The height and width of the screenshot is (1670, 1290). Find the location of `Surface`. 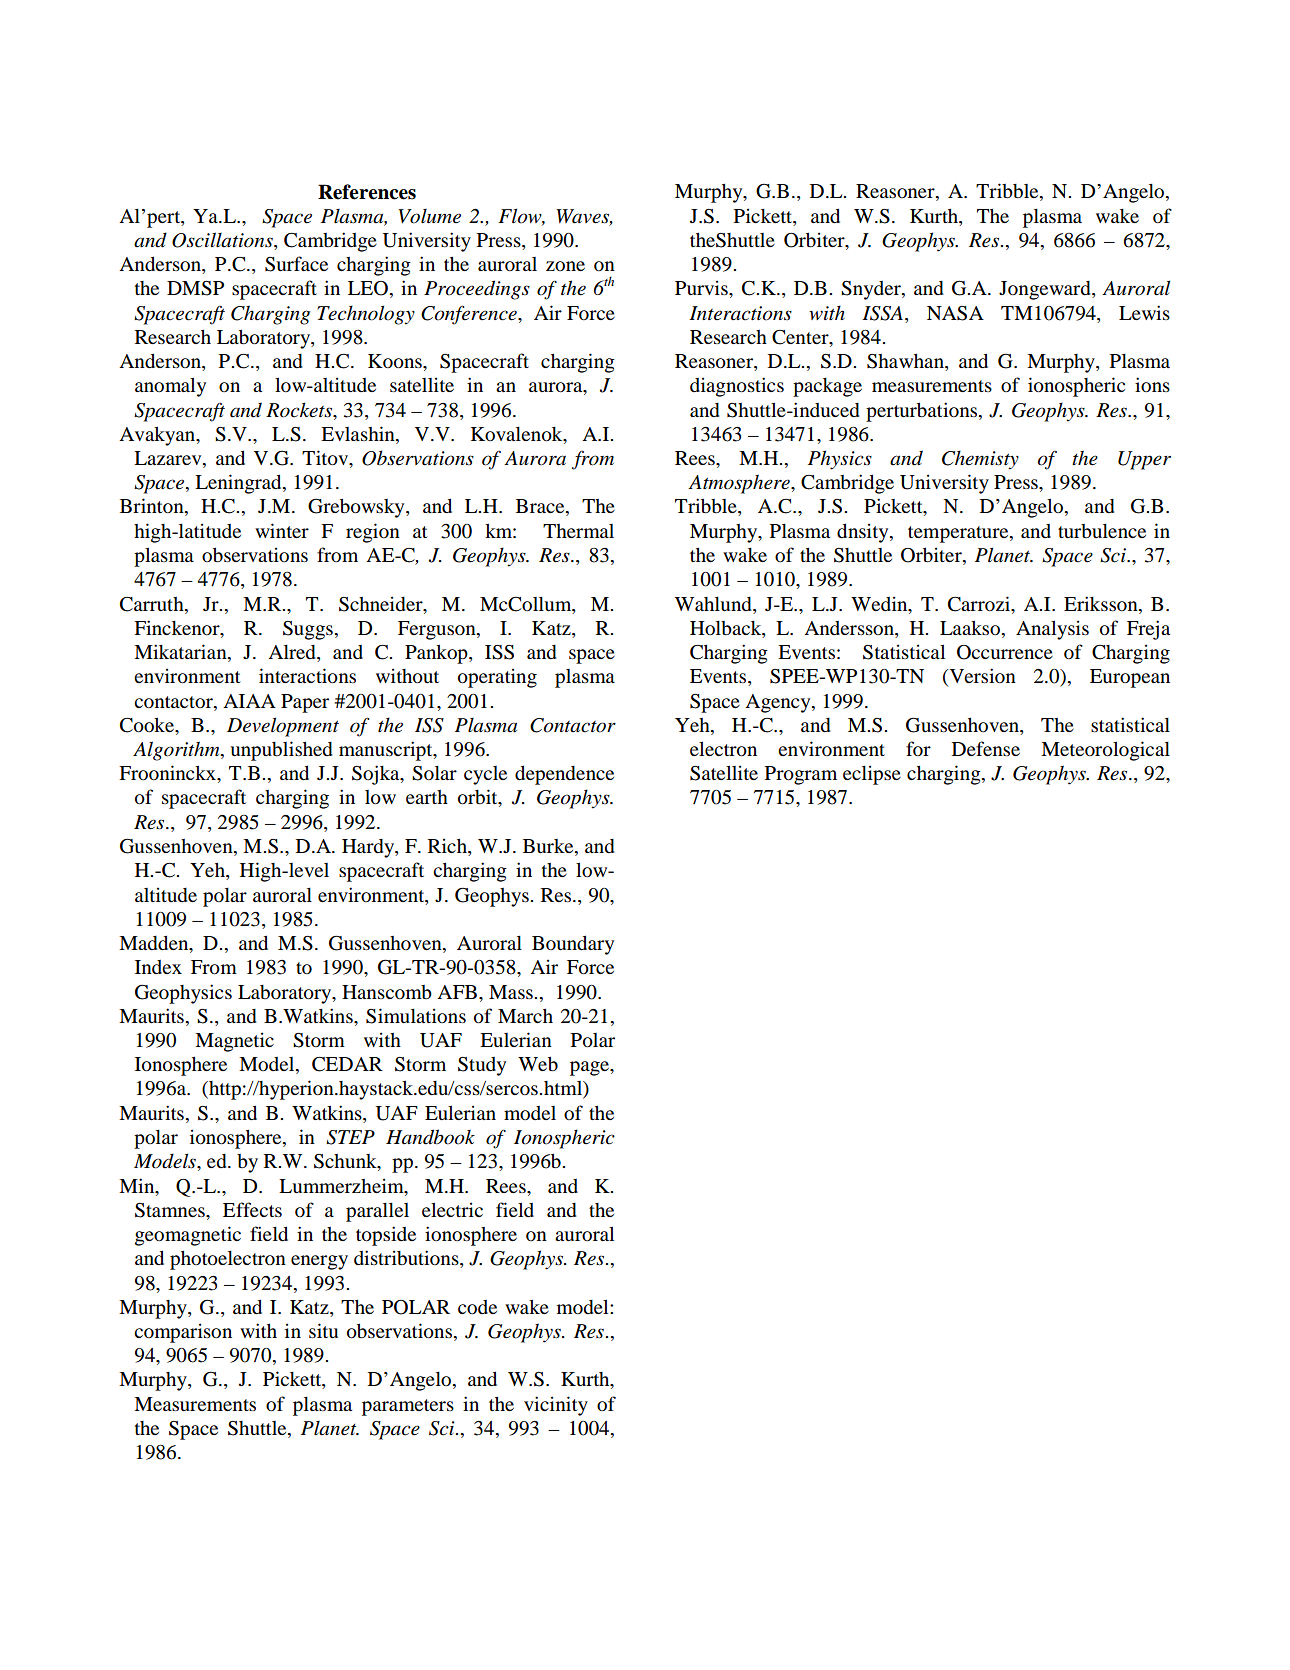

Surface is located at coordinates (296, 264).
